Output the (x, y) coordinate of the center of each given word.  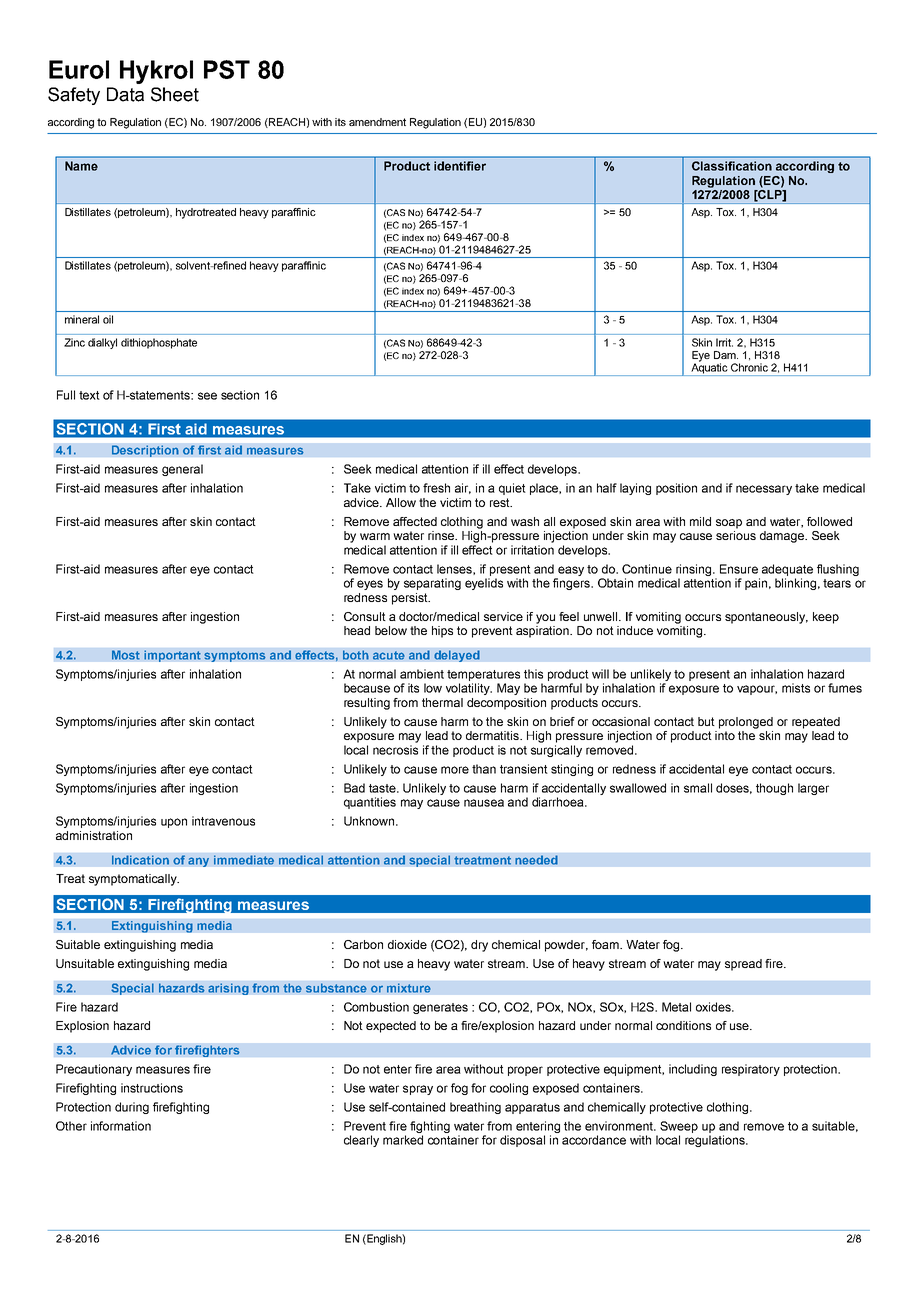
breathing (475, 1108)
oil (108, 319)
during (132, 1108)
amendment (377, 122)
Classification (732, 166)
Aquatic (709, 368)
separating (432, 584)
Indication (140, 860)
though (774, 789)
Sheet (175, 94)
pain (756, 584)
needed (536, 860)
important (172, 656)
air (463, 488)
